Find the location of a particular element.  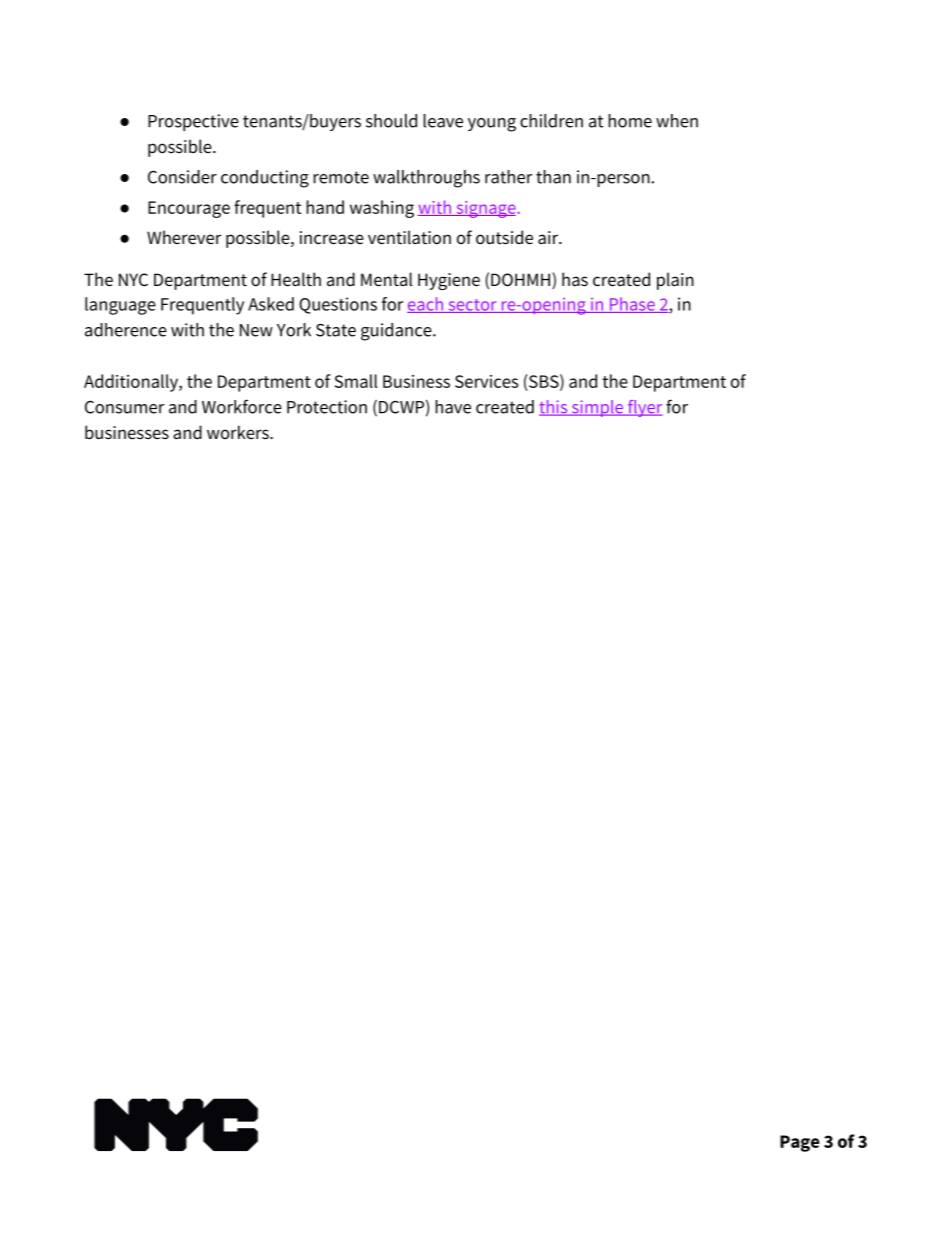

Consumer is located at coordinates (124, 407).
